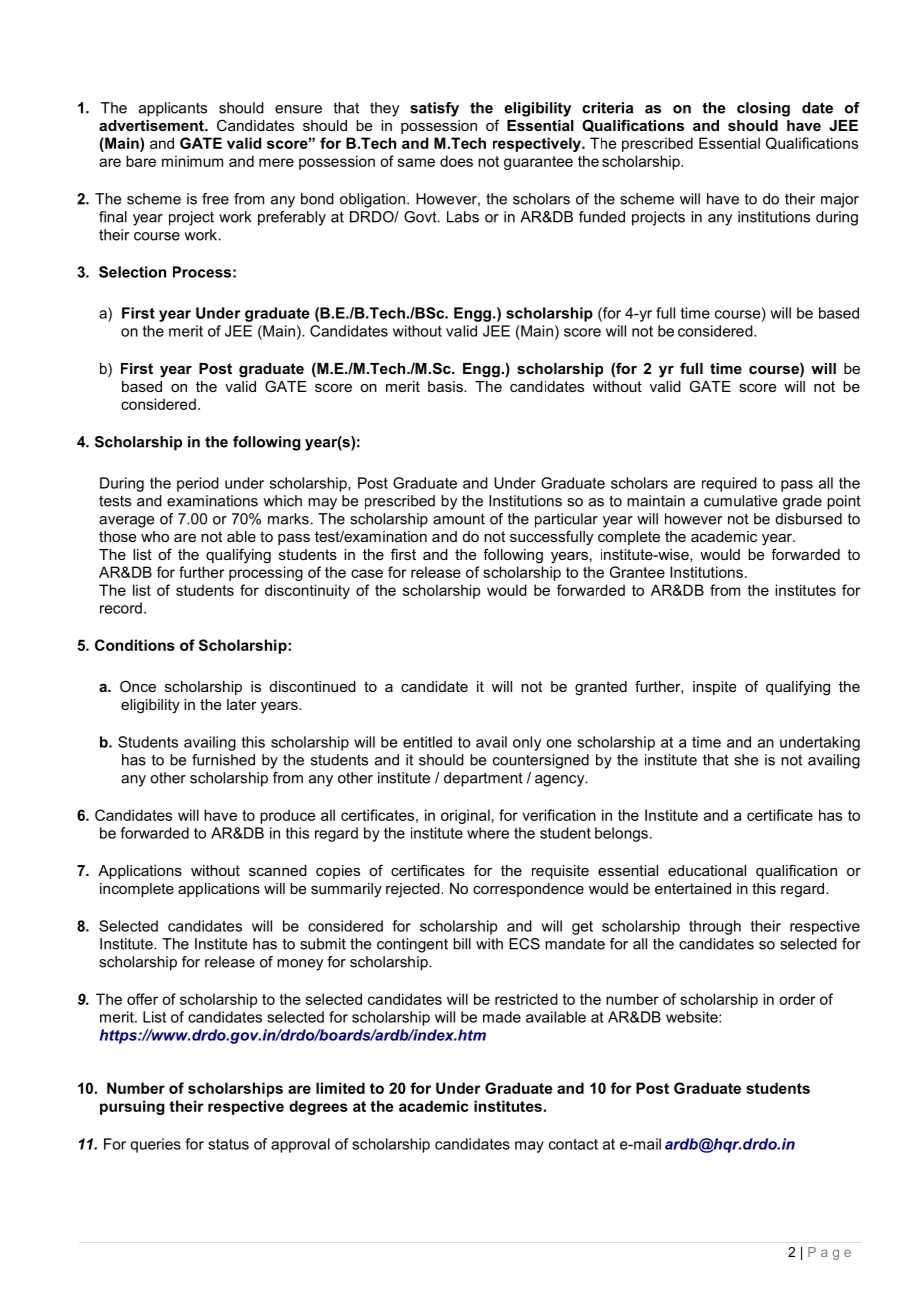  Describe the element at coordinates (707, 870) in the screenshot. I see `educational` at that location.
